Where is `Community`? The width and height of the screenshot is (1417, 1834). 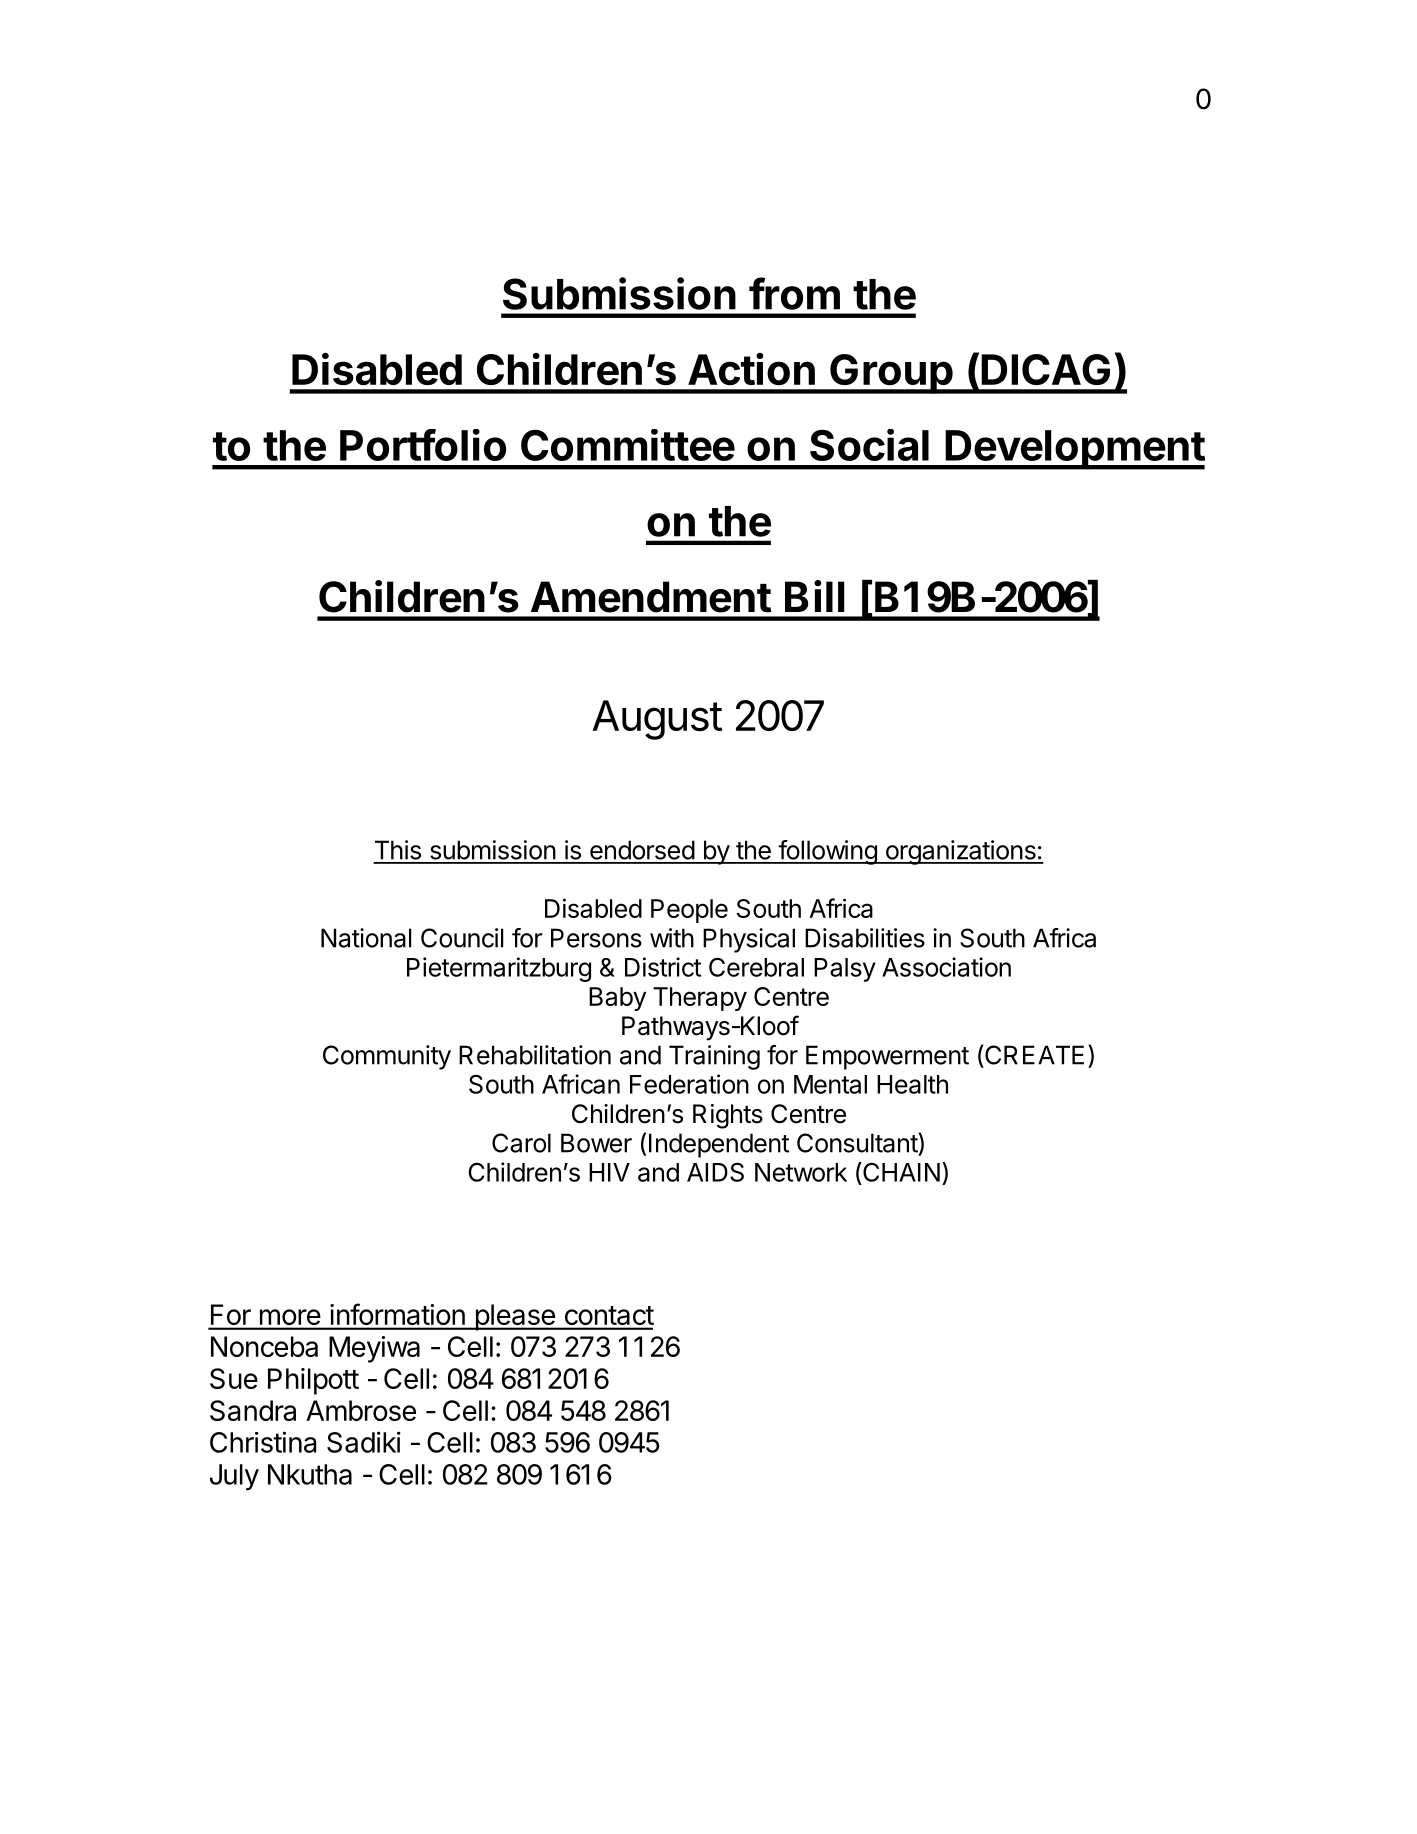 Community is located at coordinates (387, 1057).
